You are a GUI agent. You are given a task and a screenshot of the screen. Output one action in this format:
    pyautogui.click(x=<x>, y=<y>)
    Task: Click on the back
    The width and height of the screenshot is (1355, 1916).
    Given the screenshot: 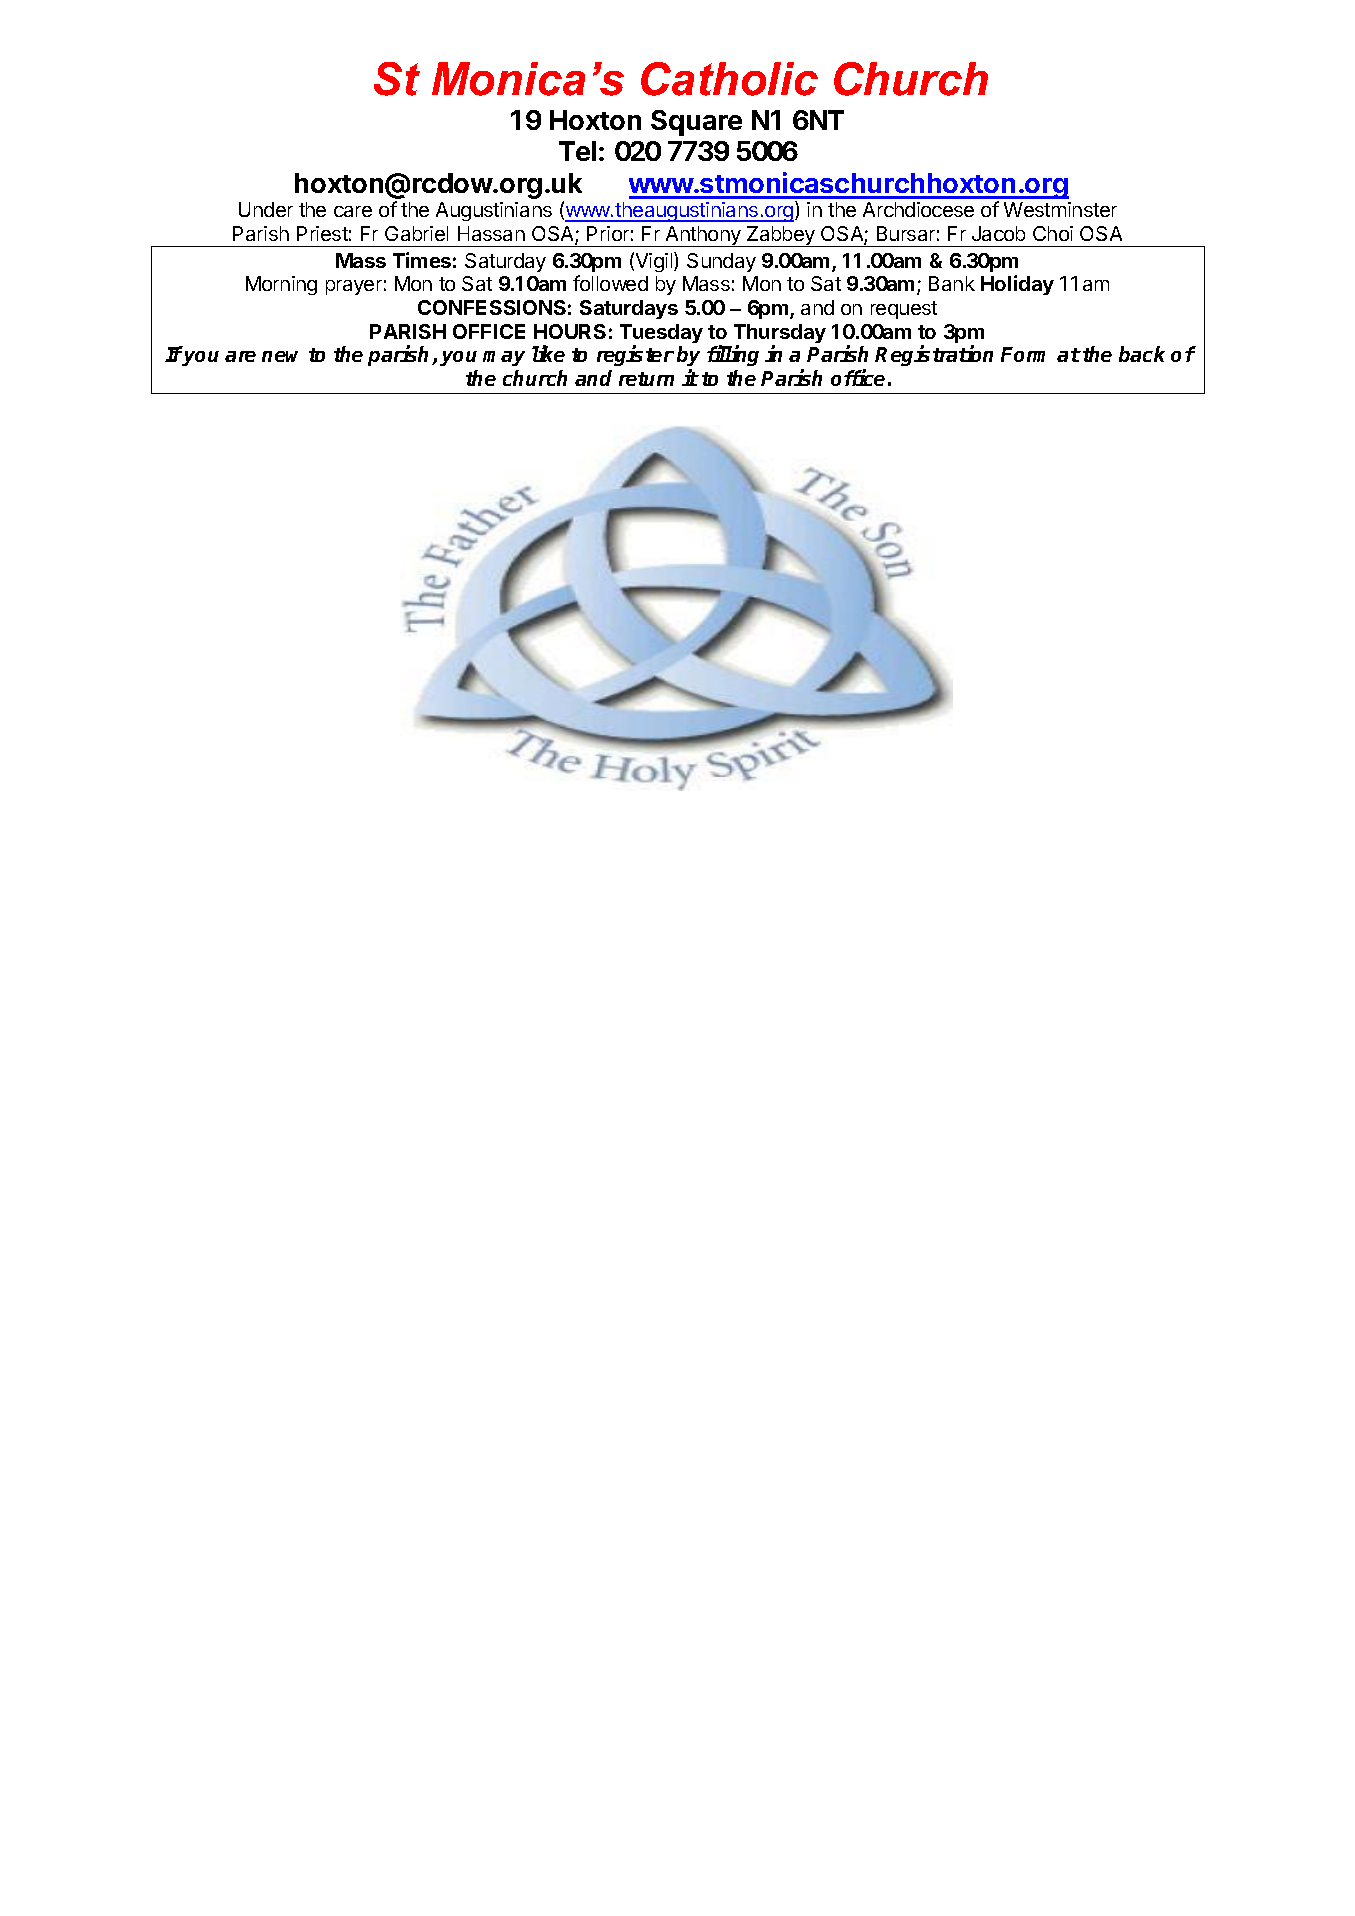 What is the action you would take?
    pyautogui.click(x=1142, y=354)
